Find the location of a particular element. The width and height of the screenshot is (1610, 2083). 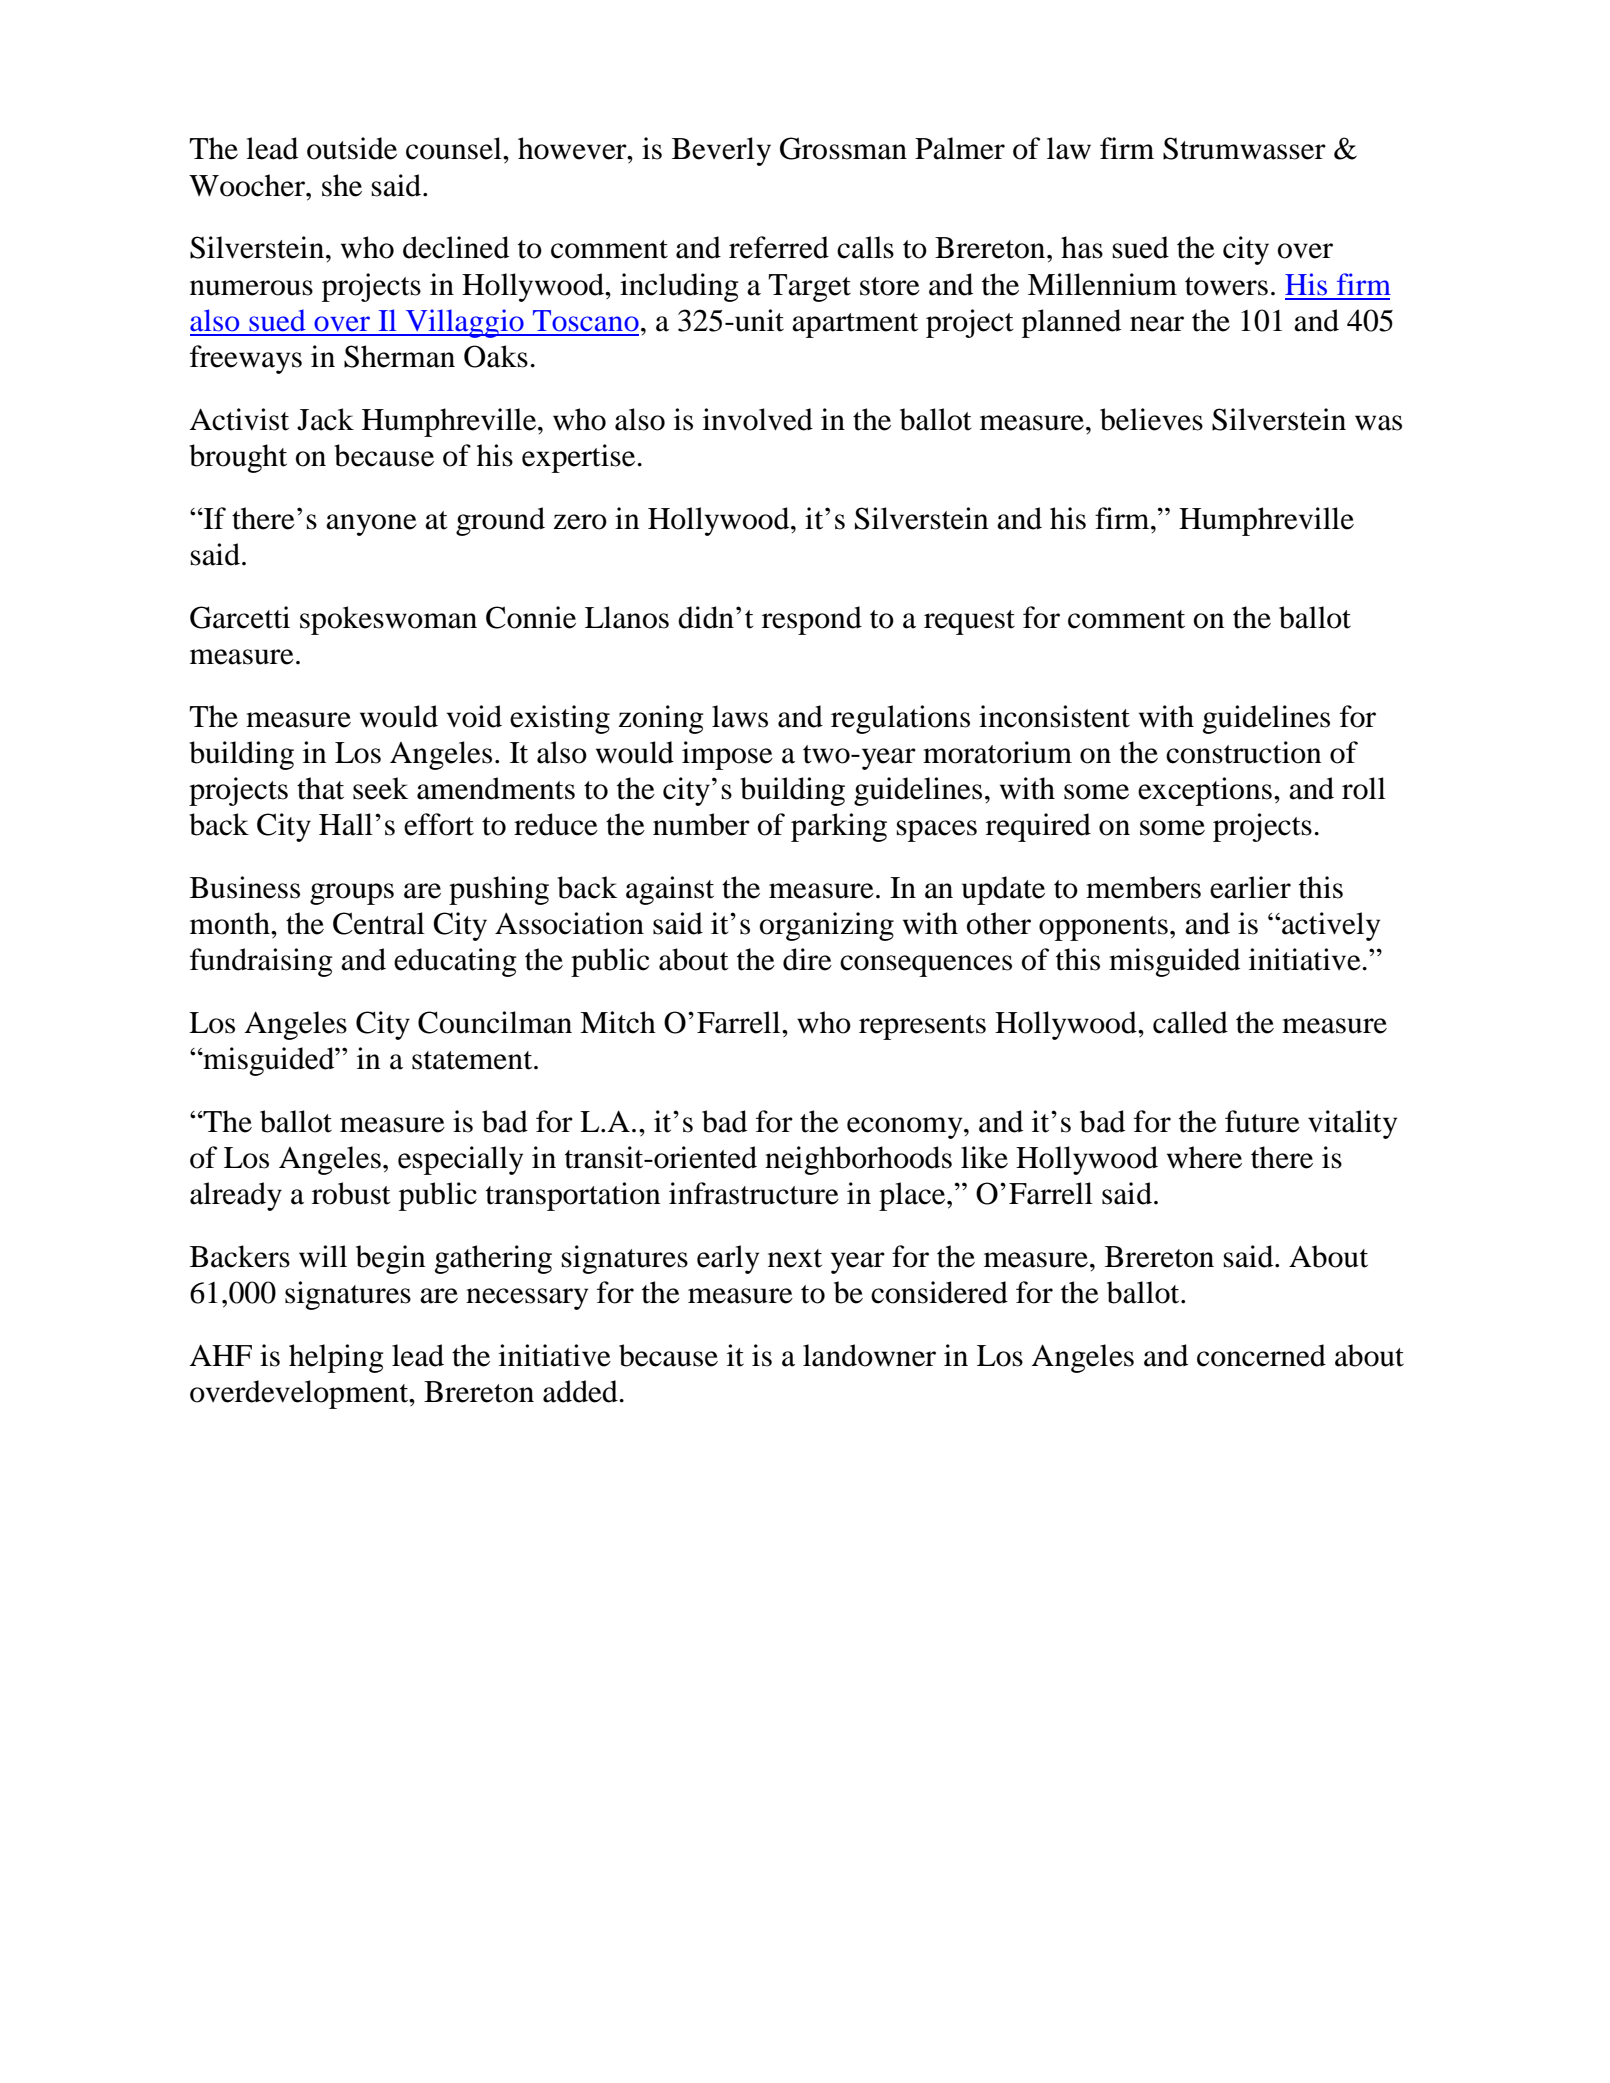

towers is located at coordinates (1226, 286).
